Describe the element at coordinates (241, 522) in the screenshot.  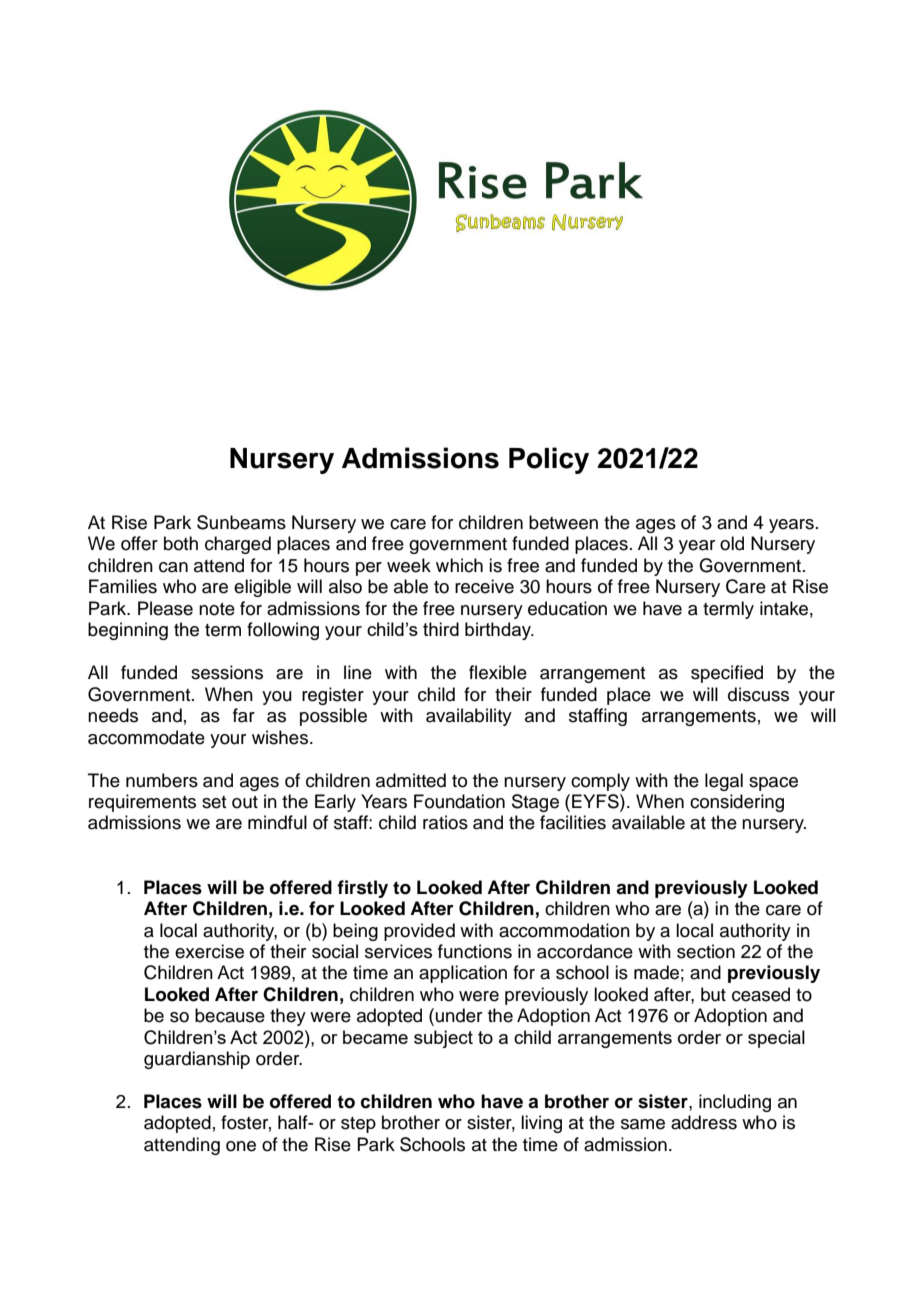
I see `Sunbeams` at that location.
